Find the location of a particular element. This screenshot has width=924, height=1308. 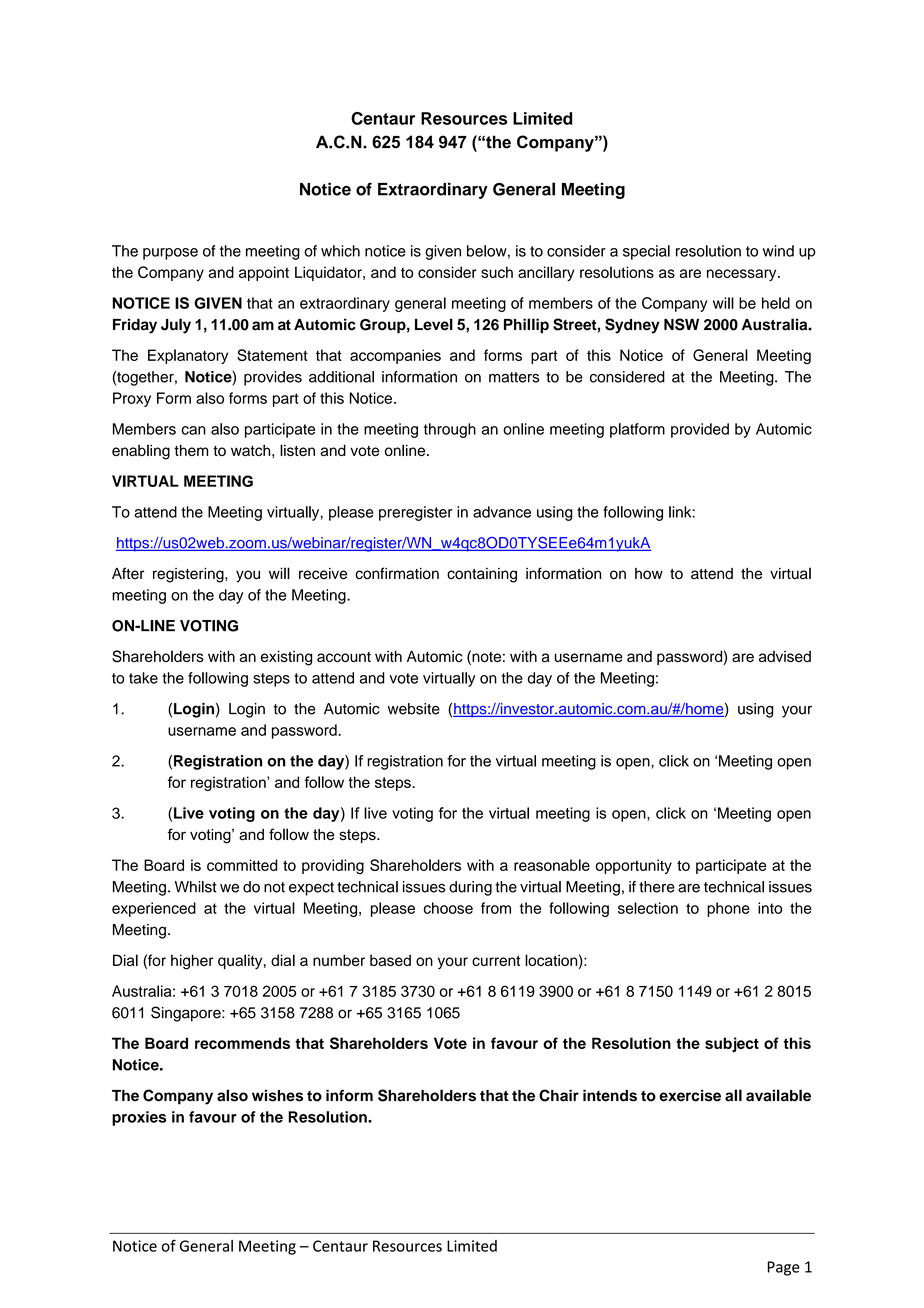

After is located at coordinates (128, 573).
